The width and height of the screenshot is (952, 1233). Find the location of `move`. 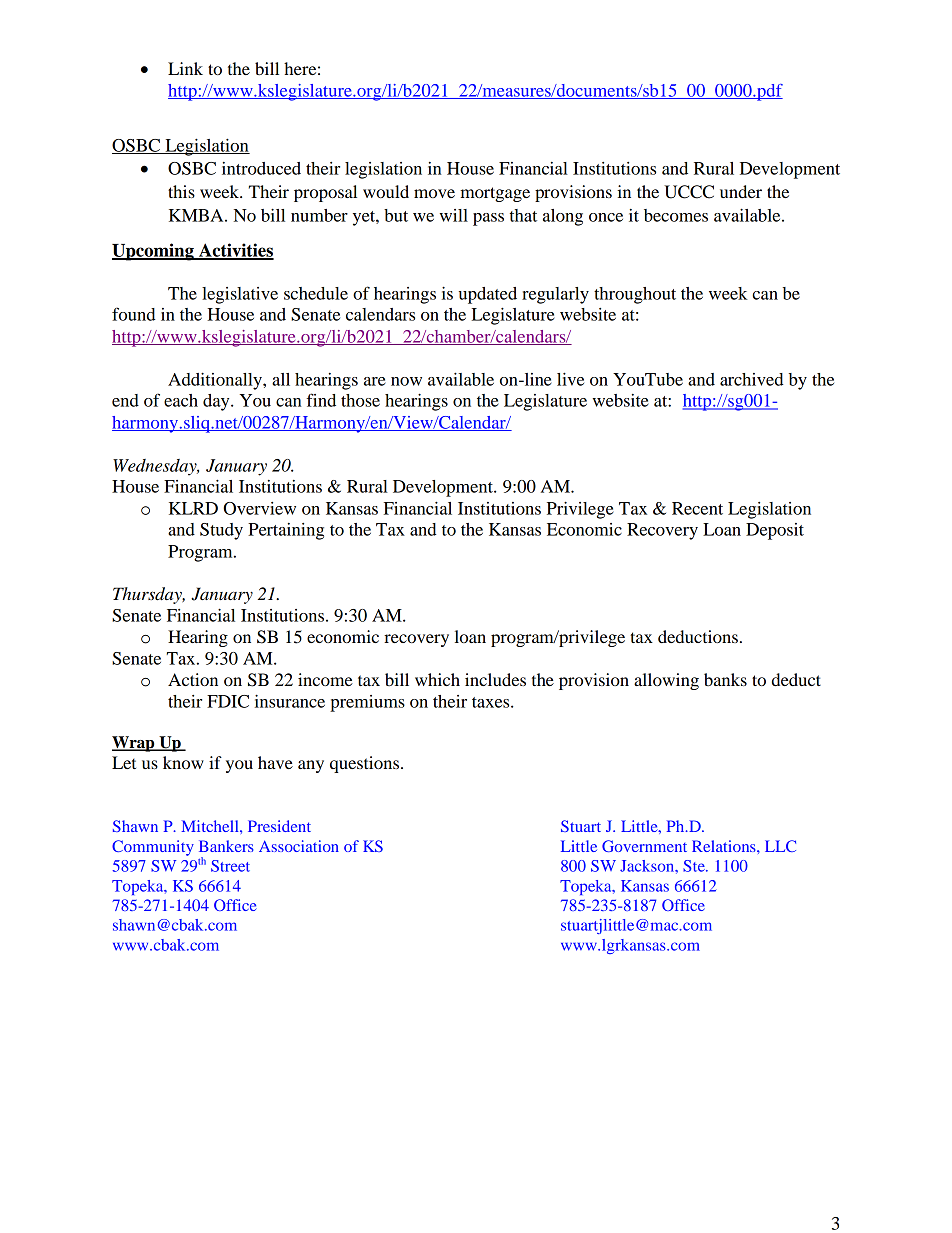

move is located at coordinates (434, 193).
